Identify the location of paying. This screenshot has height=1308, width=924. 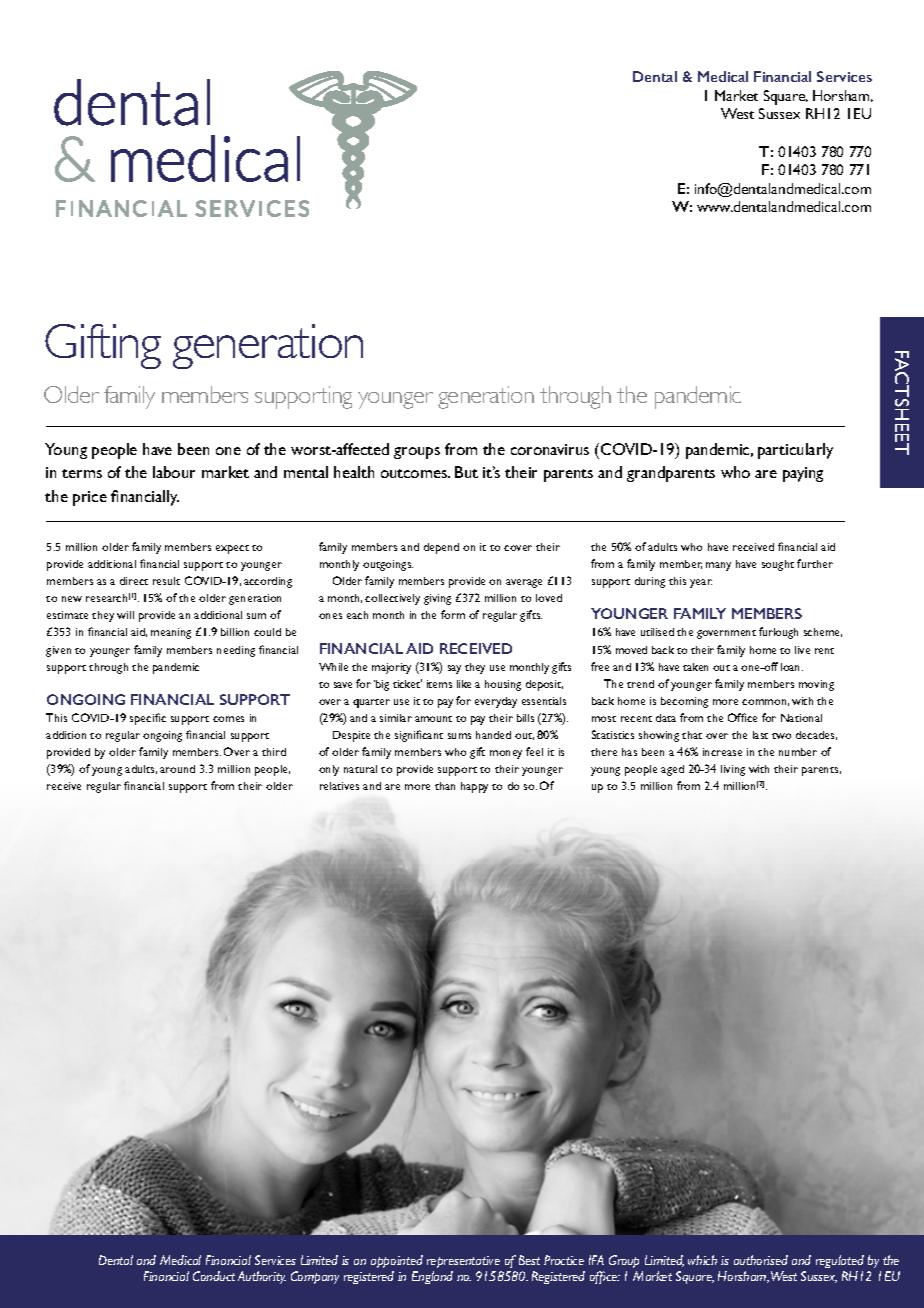
(803, 474).
